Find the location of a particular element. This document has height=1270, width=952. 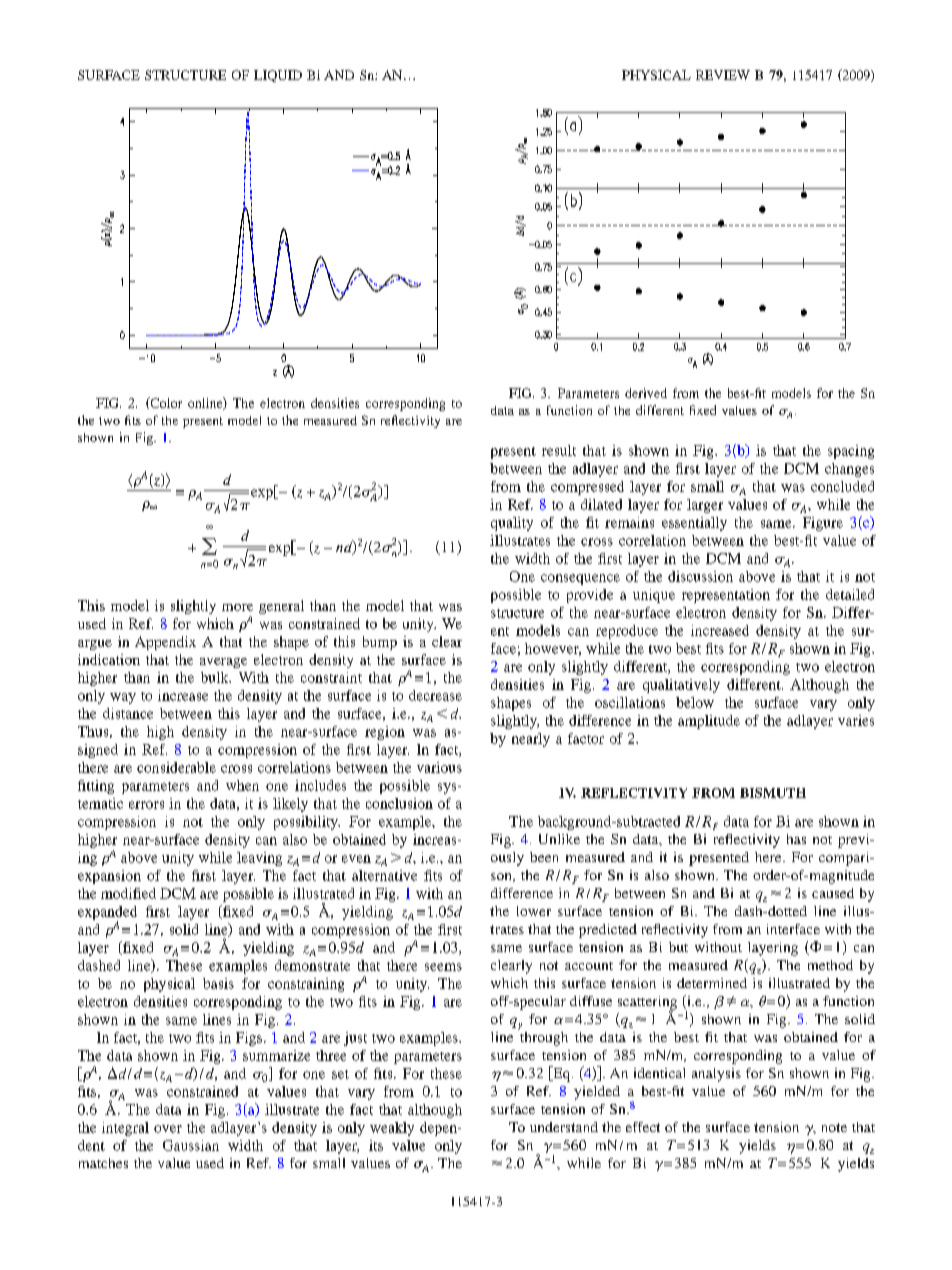

has is located at coordinates (796, 839).
